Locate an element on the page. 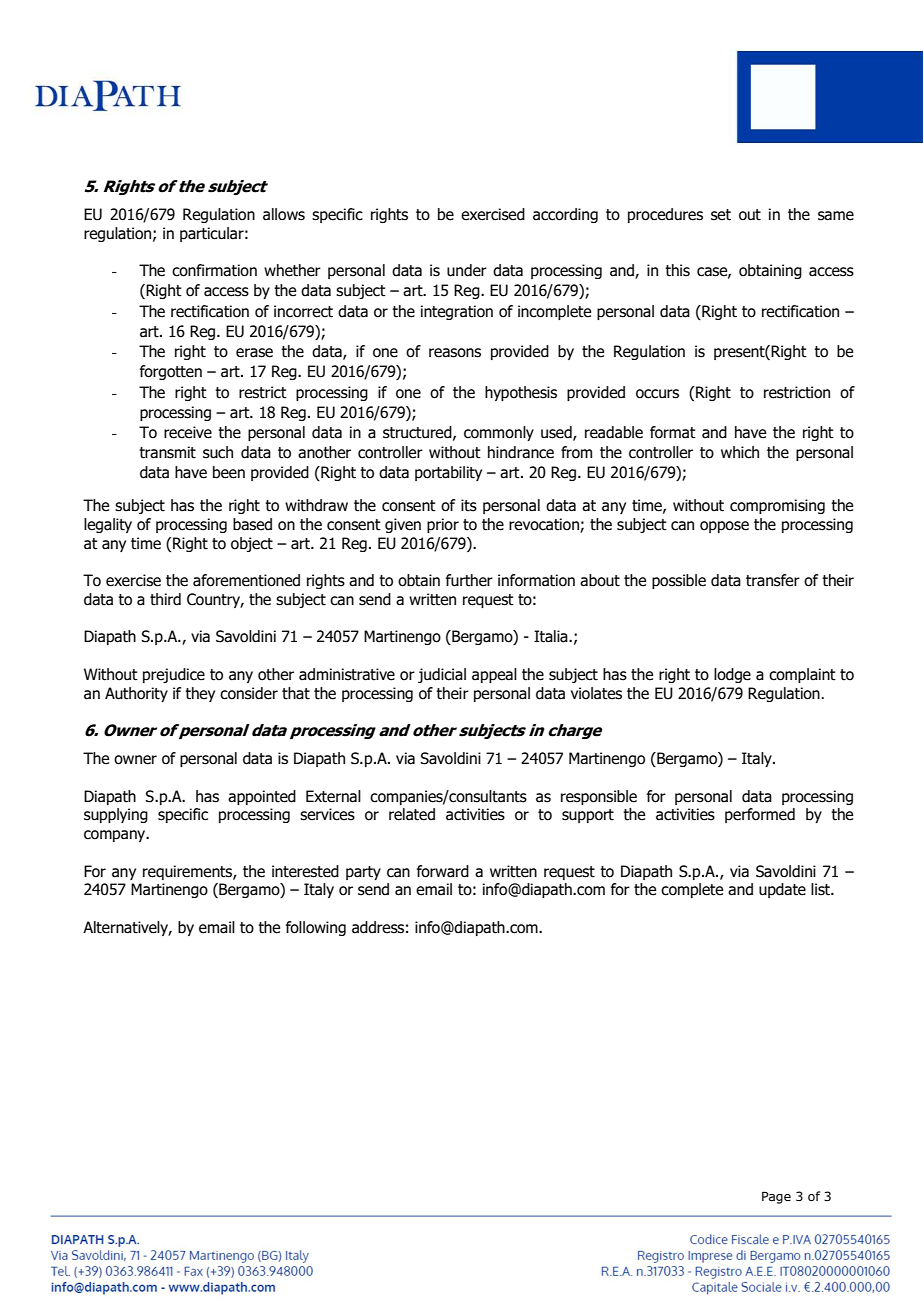 The width and height of the document is (924, 1308). update is located at coordinates (782, 890).
